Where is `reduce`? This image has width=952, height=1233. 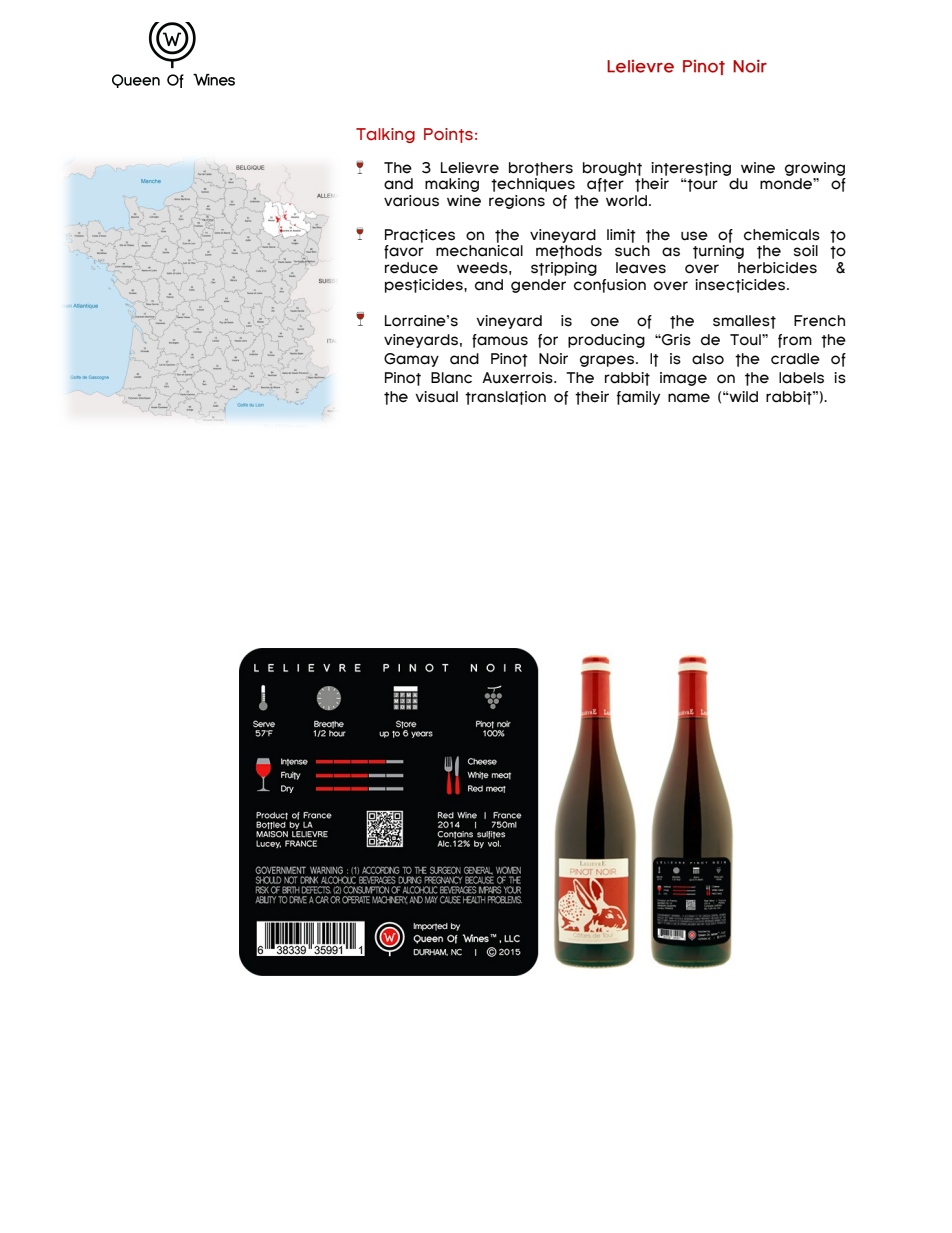
reduce is located at coordinates (411, 268).
